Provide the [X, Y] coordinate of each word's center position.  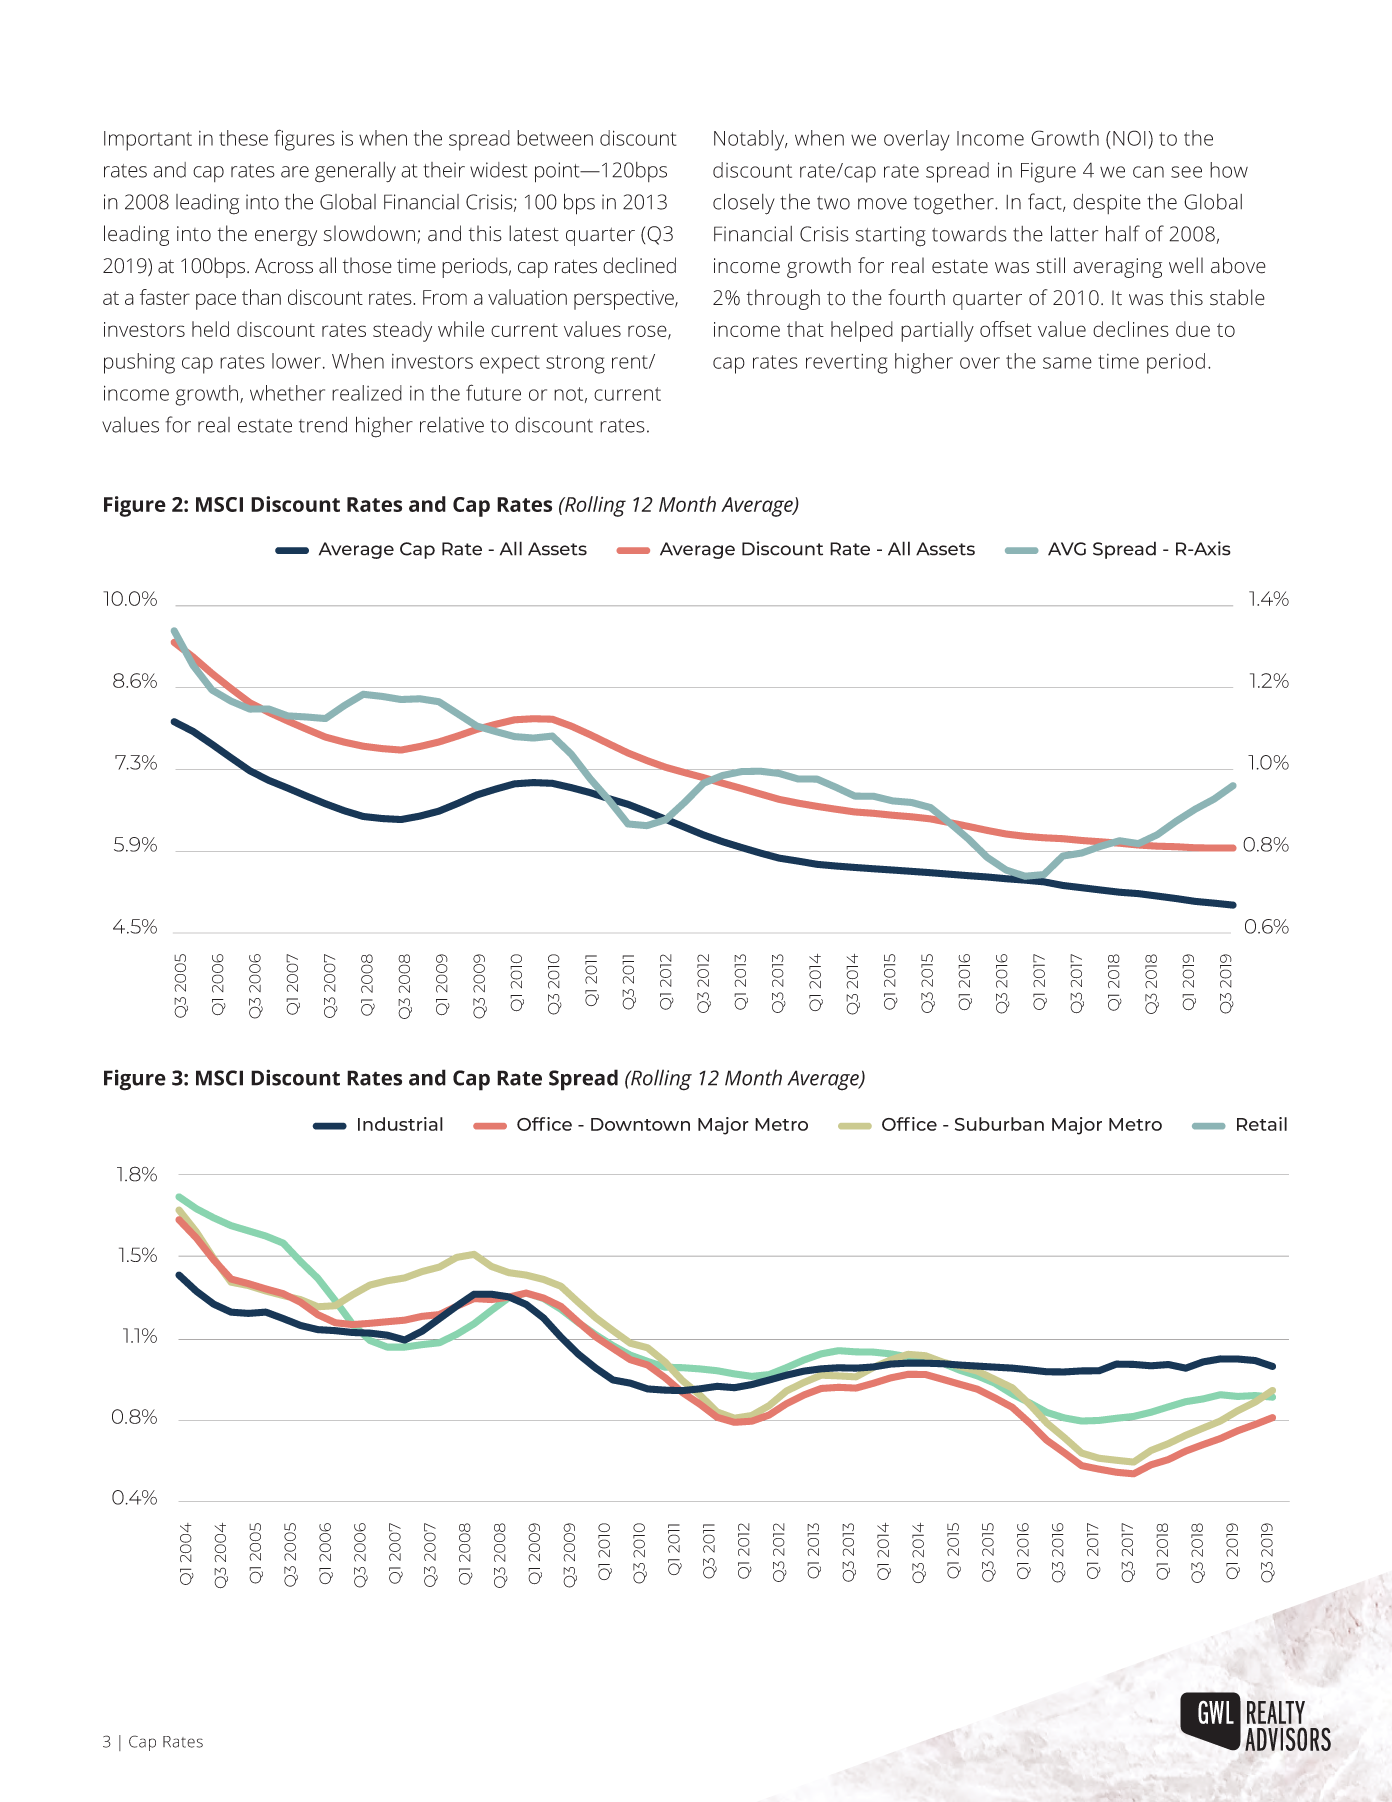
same [1067, 363]
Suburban [999, 1124]
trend [323, 425]
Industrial [400, 1124]
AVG [1067, 549]
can [1148, 172]
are [295, 172]
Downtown [640, 1124]
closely [744, 204]
